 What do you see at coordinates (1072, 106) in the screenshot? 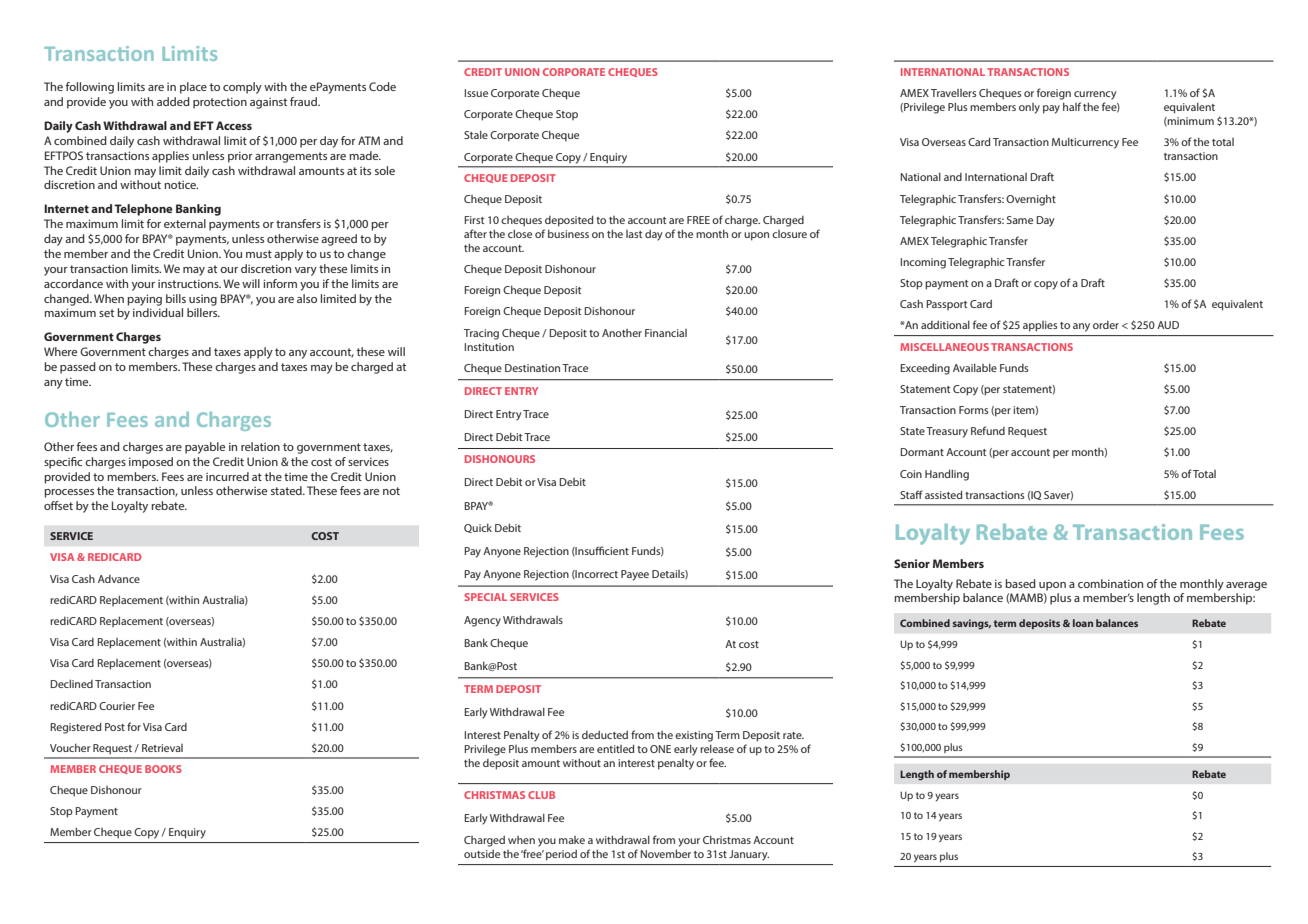
I see `half` at bounding box center [1072, 106].
